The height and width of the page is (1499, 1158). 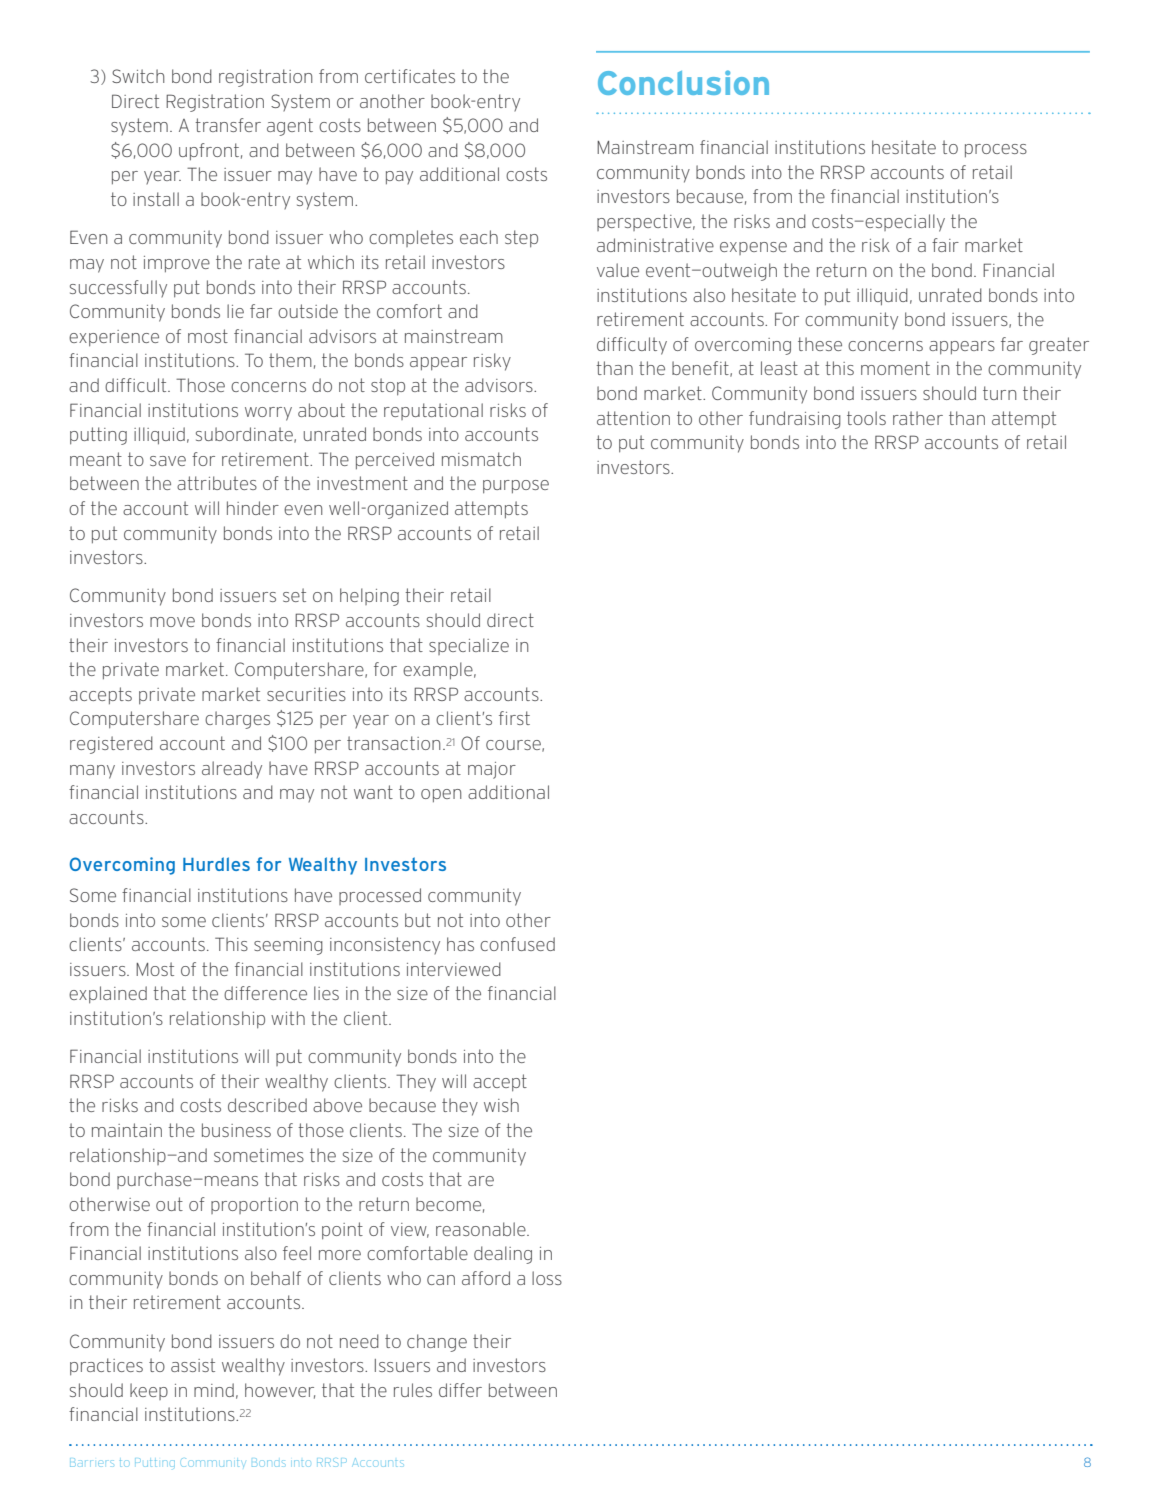 What do you see at coordinates (413, 1390) in the page?
I see `rules` at bounding box center [413, 1390].
